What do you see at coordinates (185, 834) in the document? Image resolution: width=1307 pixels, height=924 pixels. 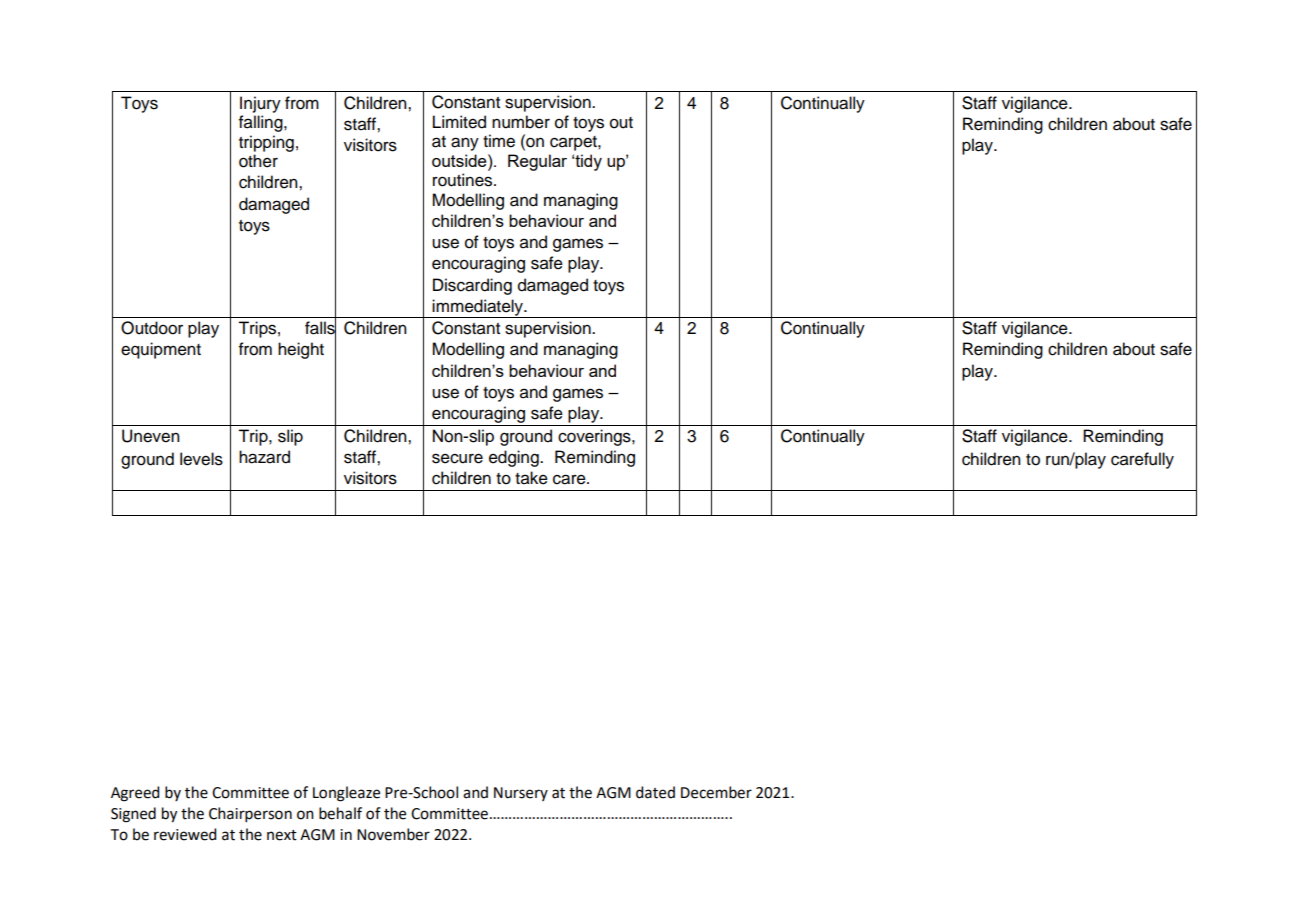 I see `reviewed` at bounding box center [185, 834].
